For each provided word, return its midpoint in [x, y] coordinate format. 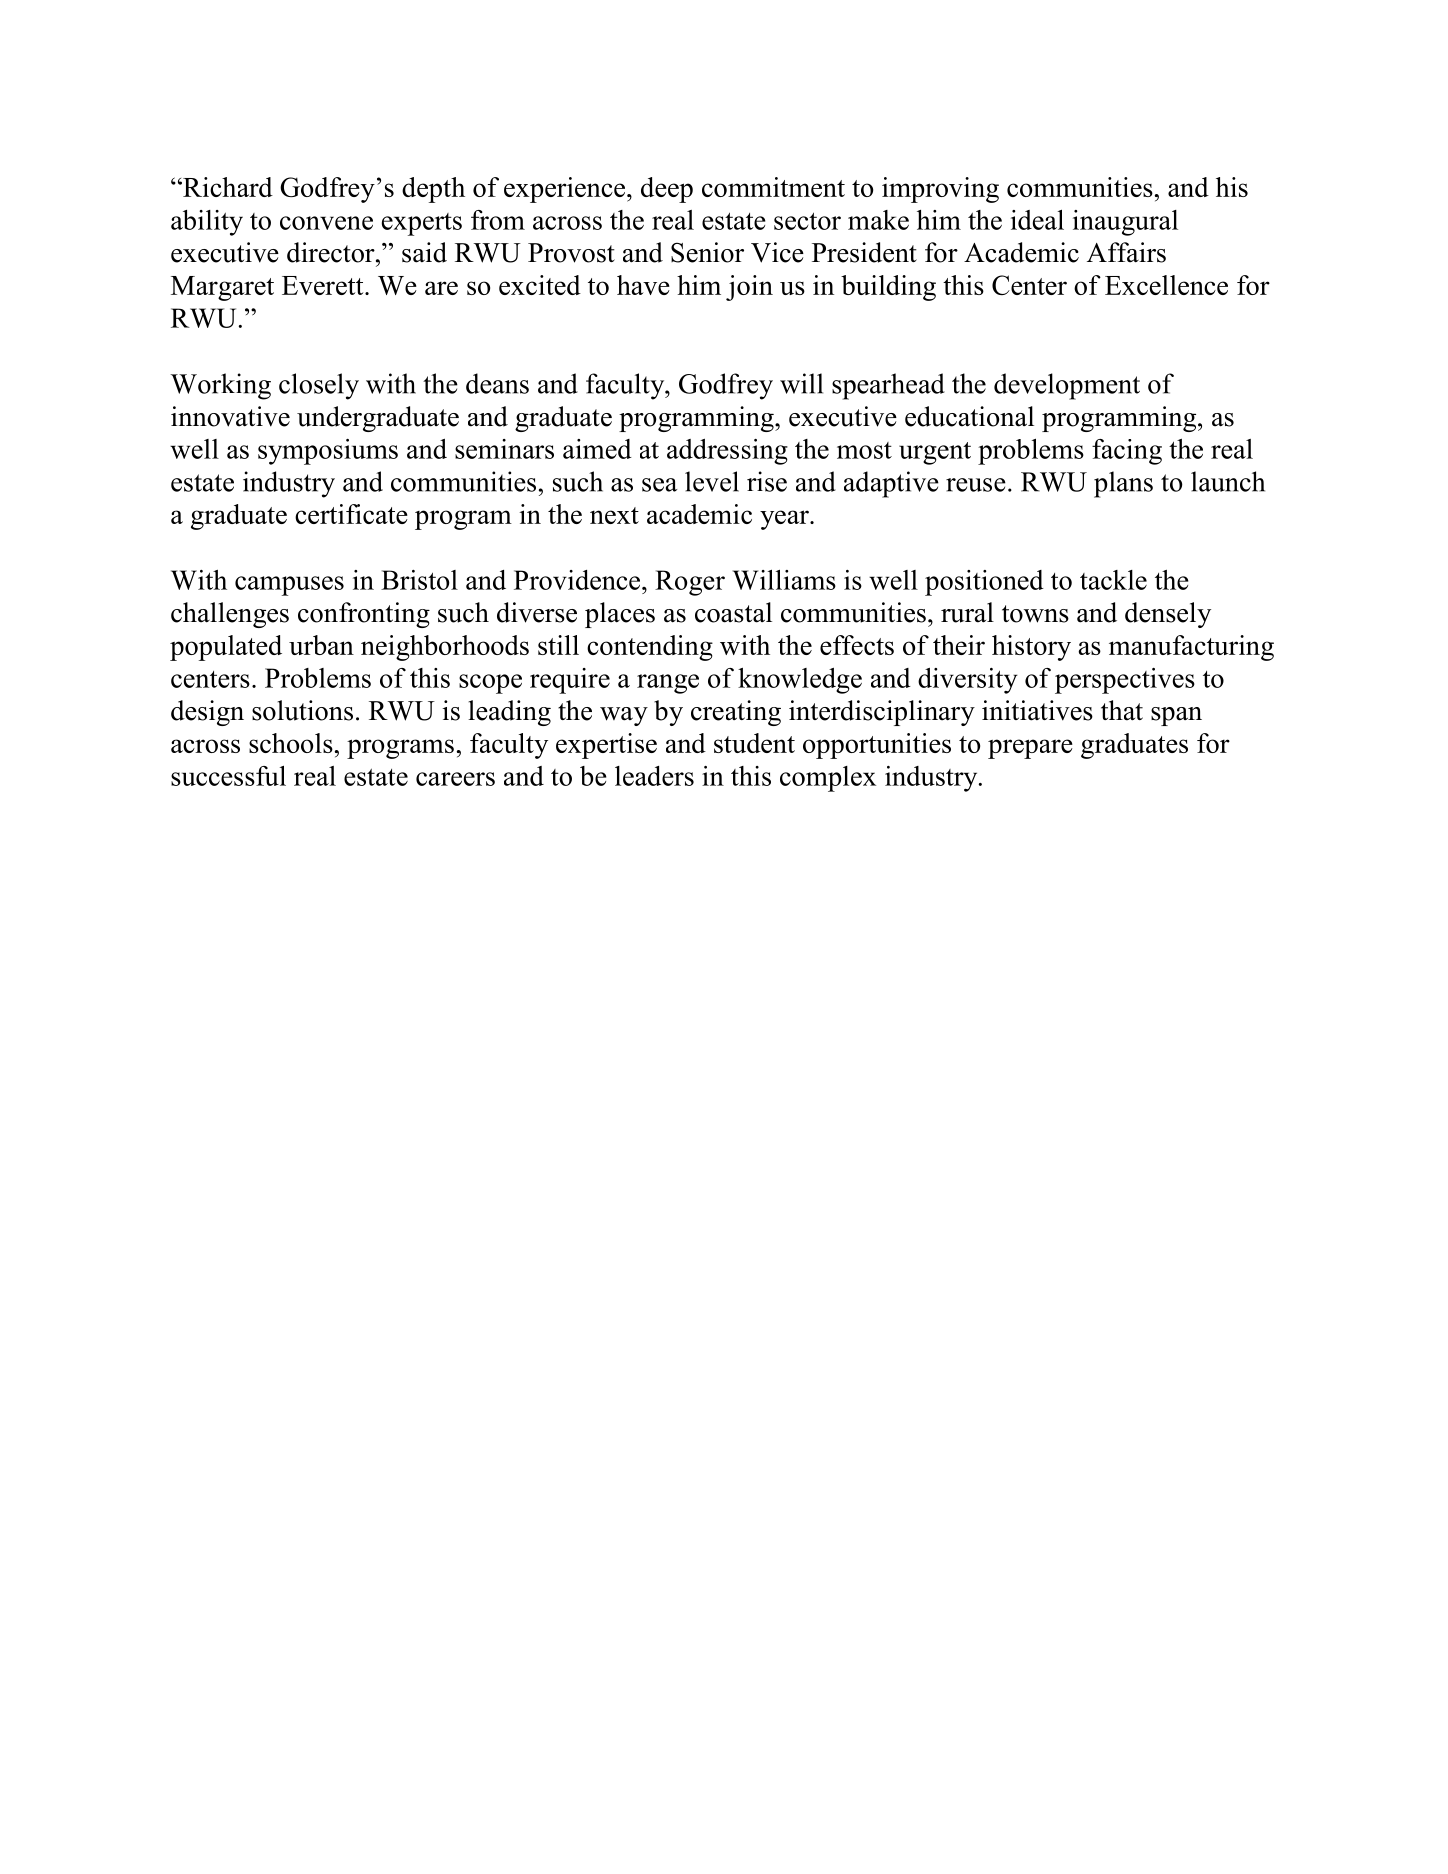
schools [291, 743]
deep [667, 190]
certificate [351, 514]
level [712, 481]
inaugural [1125, 223]
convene [326, 223]
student [754, 743]
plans [1123, 484]
